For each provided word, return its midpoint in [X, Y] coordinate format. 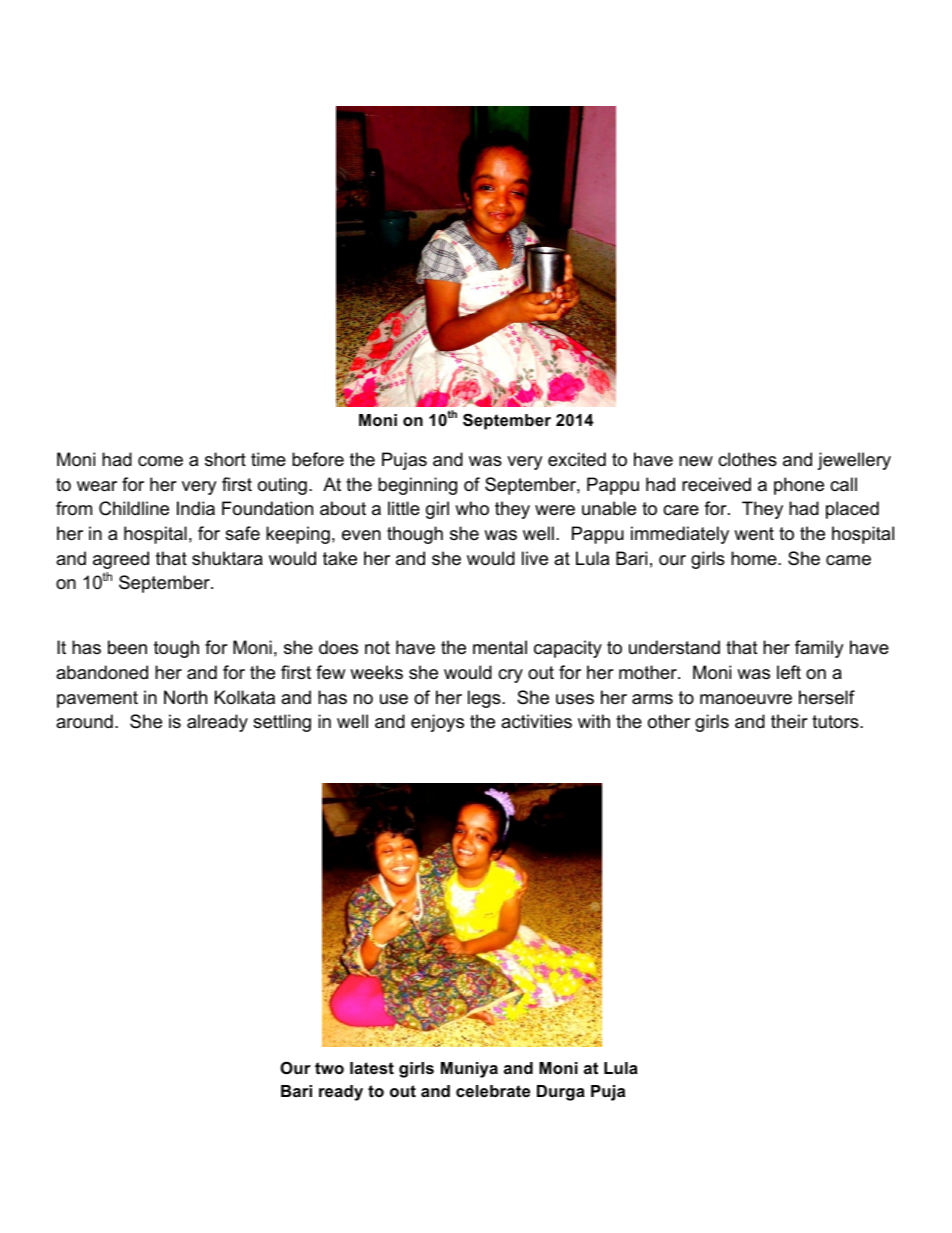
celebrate [493, 1091]
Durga [561, 1093]
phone [799, 486]
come [160, 461]
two [329, 1068]
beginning [417, 486]
